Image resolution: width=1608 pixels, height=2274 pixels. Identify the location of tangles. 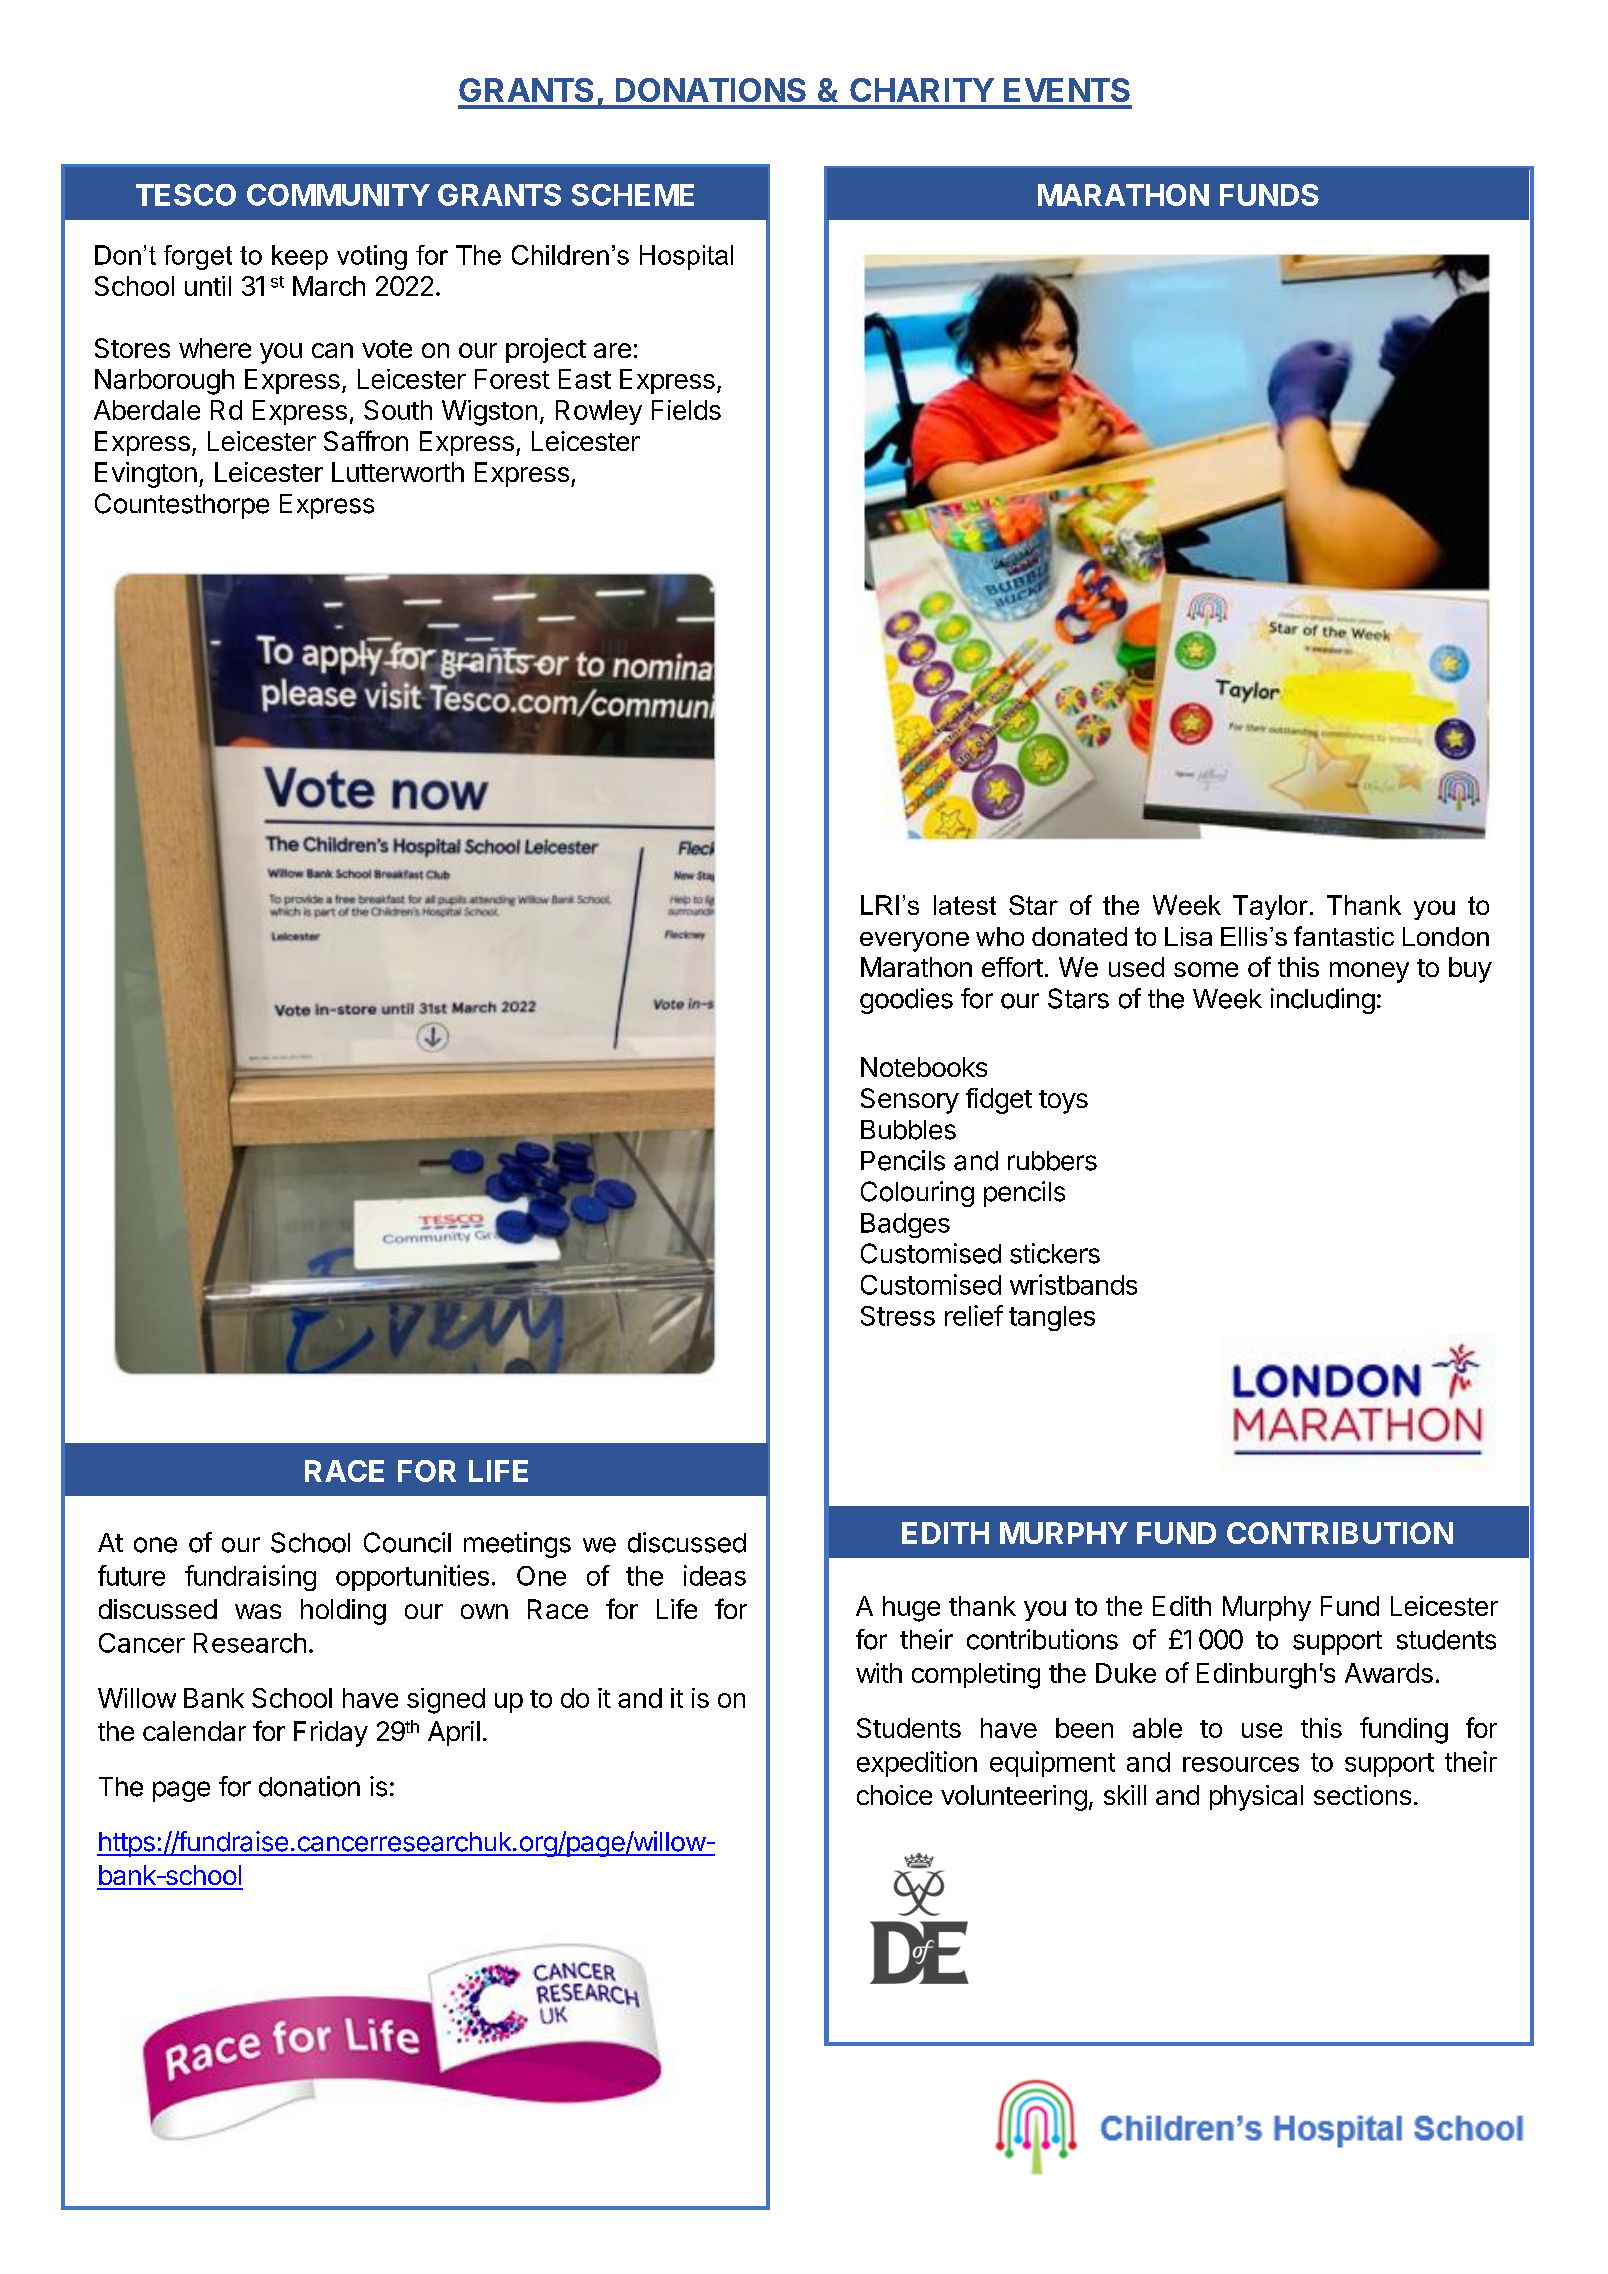
(1052, 1318).
